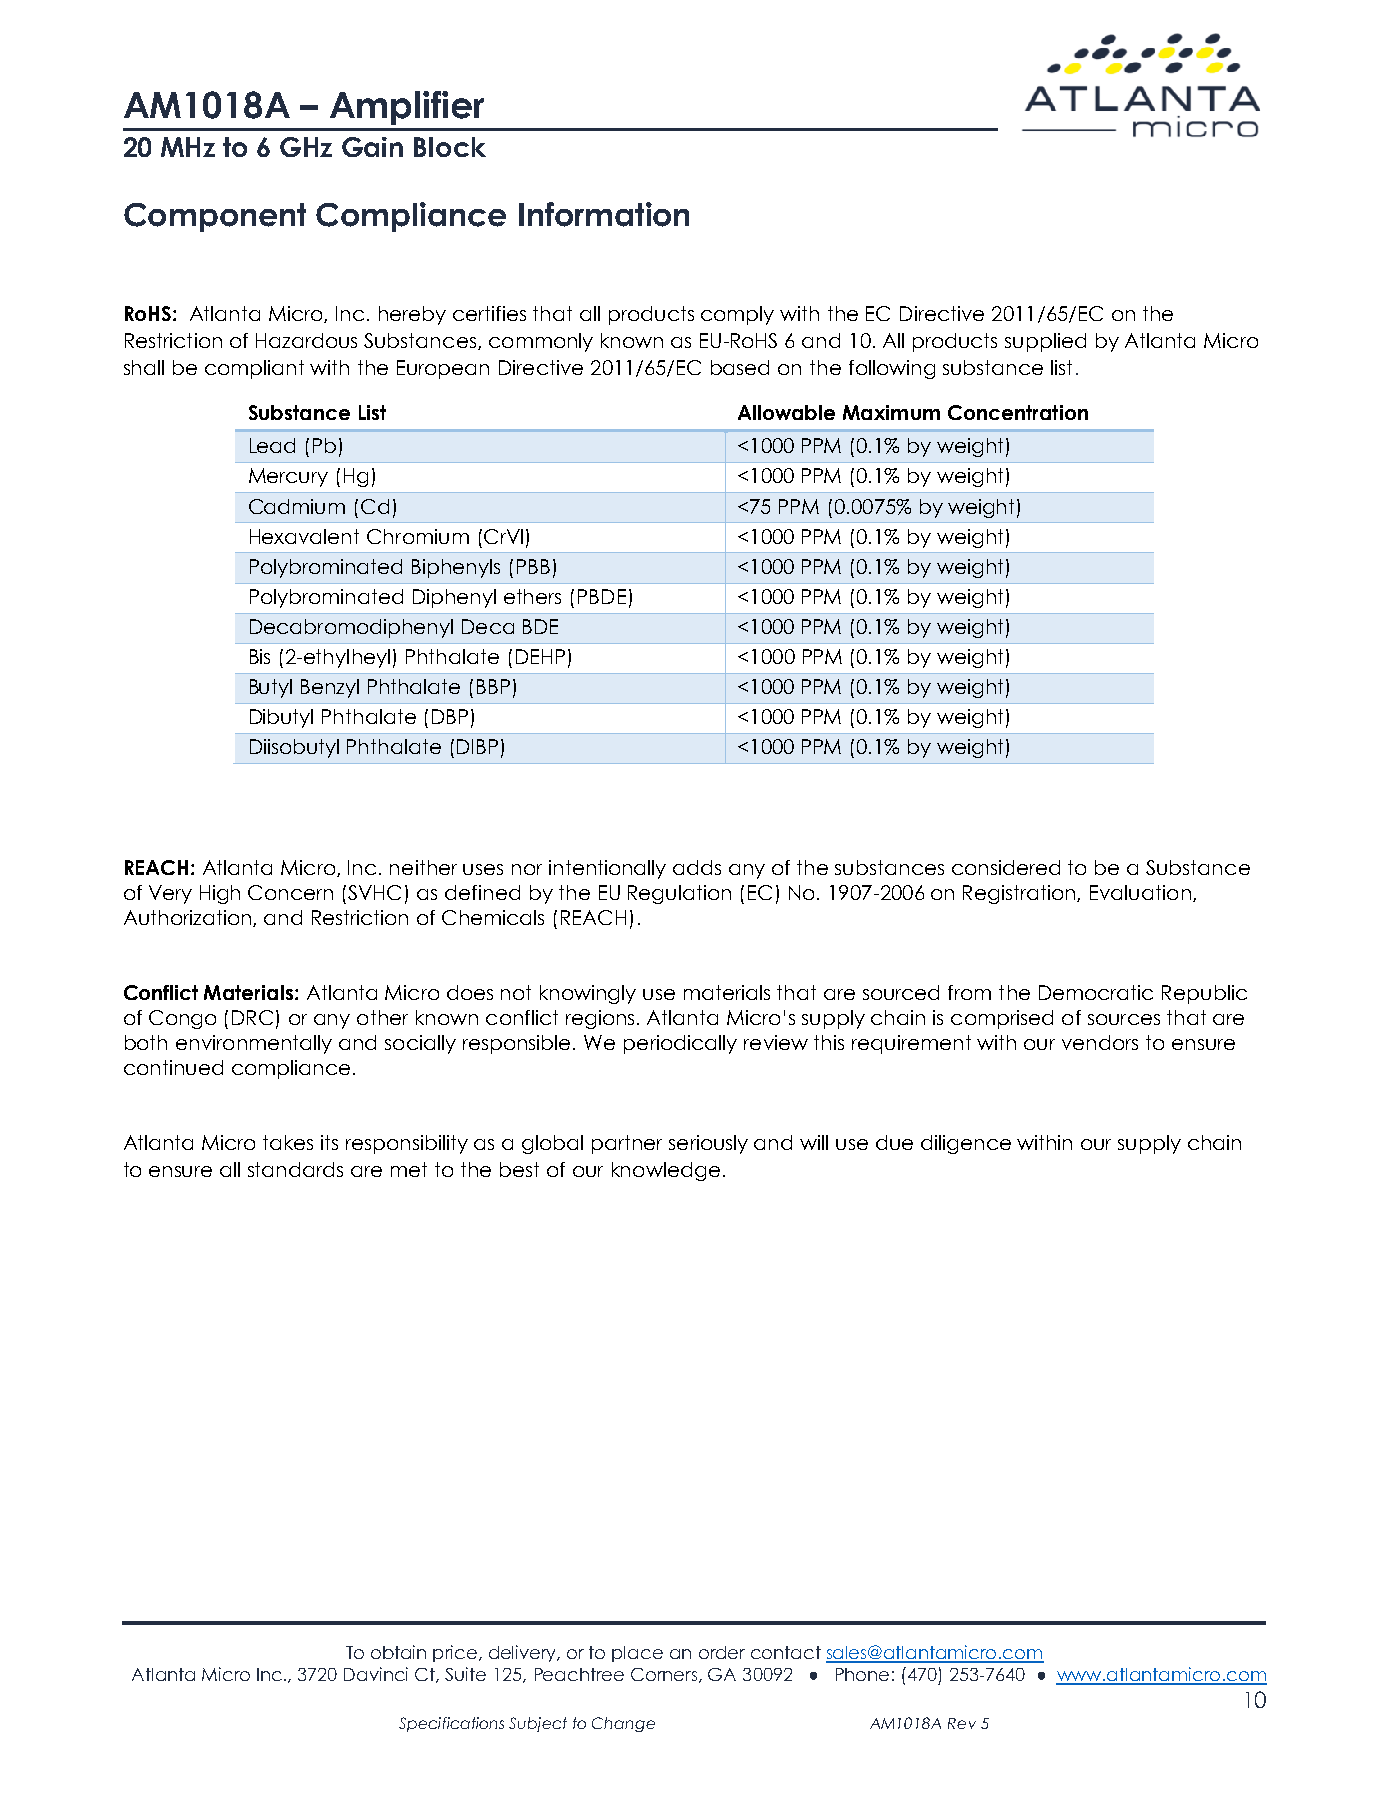 The height and width of the screenshot is (1798, 1389). I want to click on knowledge, so click(666, 1171).
